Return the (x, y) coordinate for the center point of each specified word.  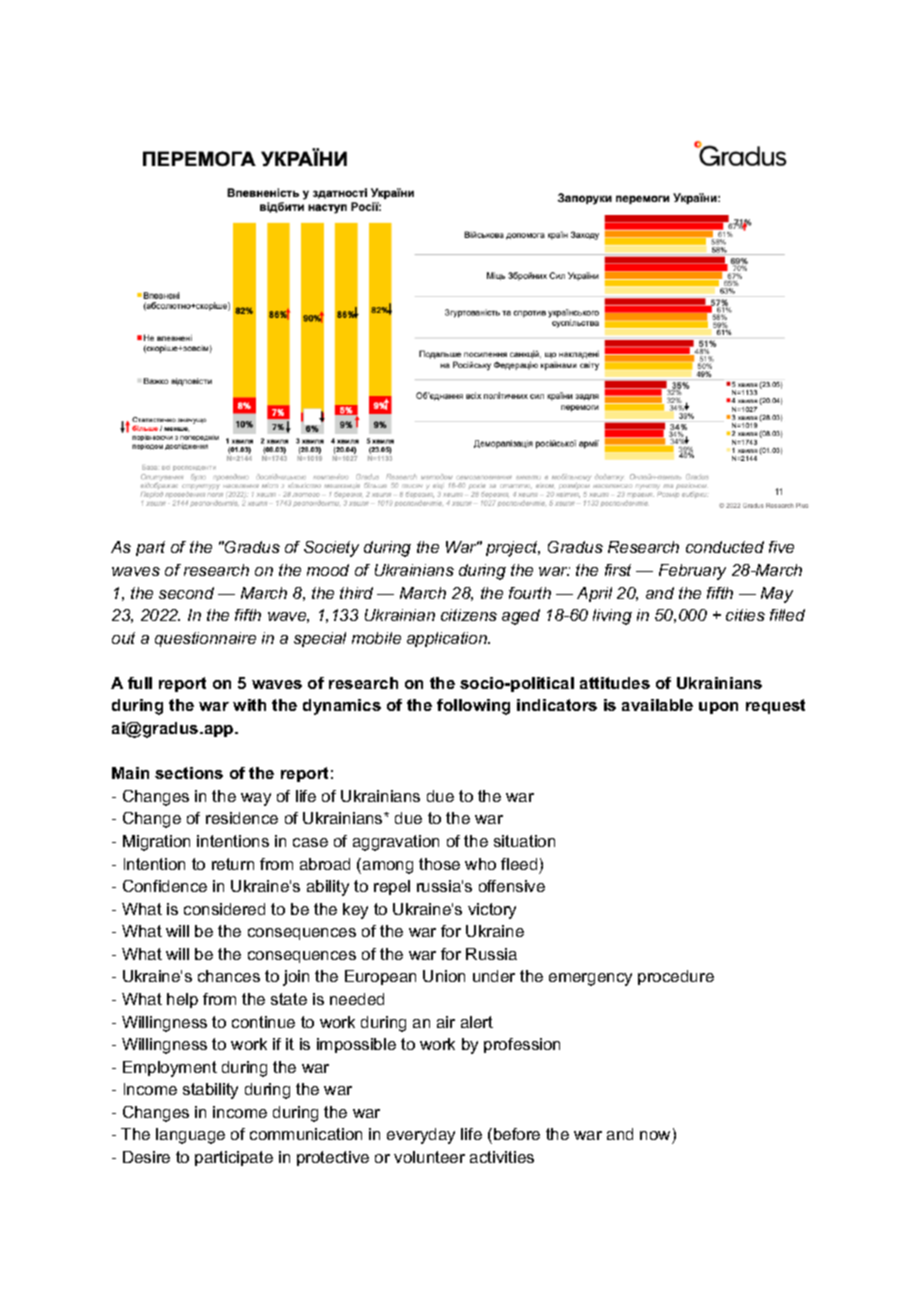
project (513, 549)
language (190, 1136)
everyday (421, 1136)
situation (524, 841)
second (186, 593)
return (233, 864)
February (692, 572)
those (439, 864)
